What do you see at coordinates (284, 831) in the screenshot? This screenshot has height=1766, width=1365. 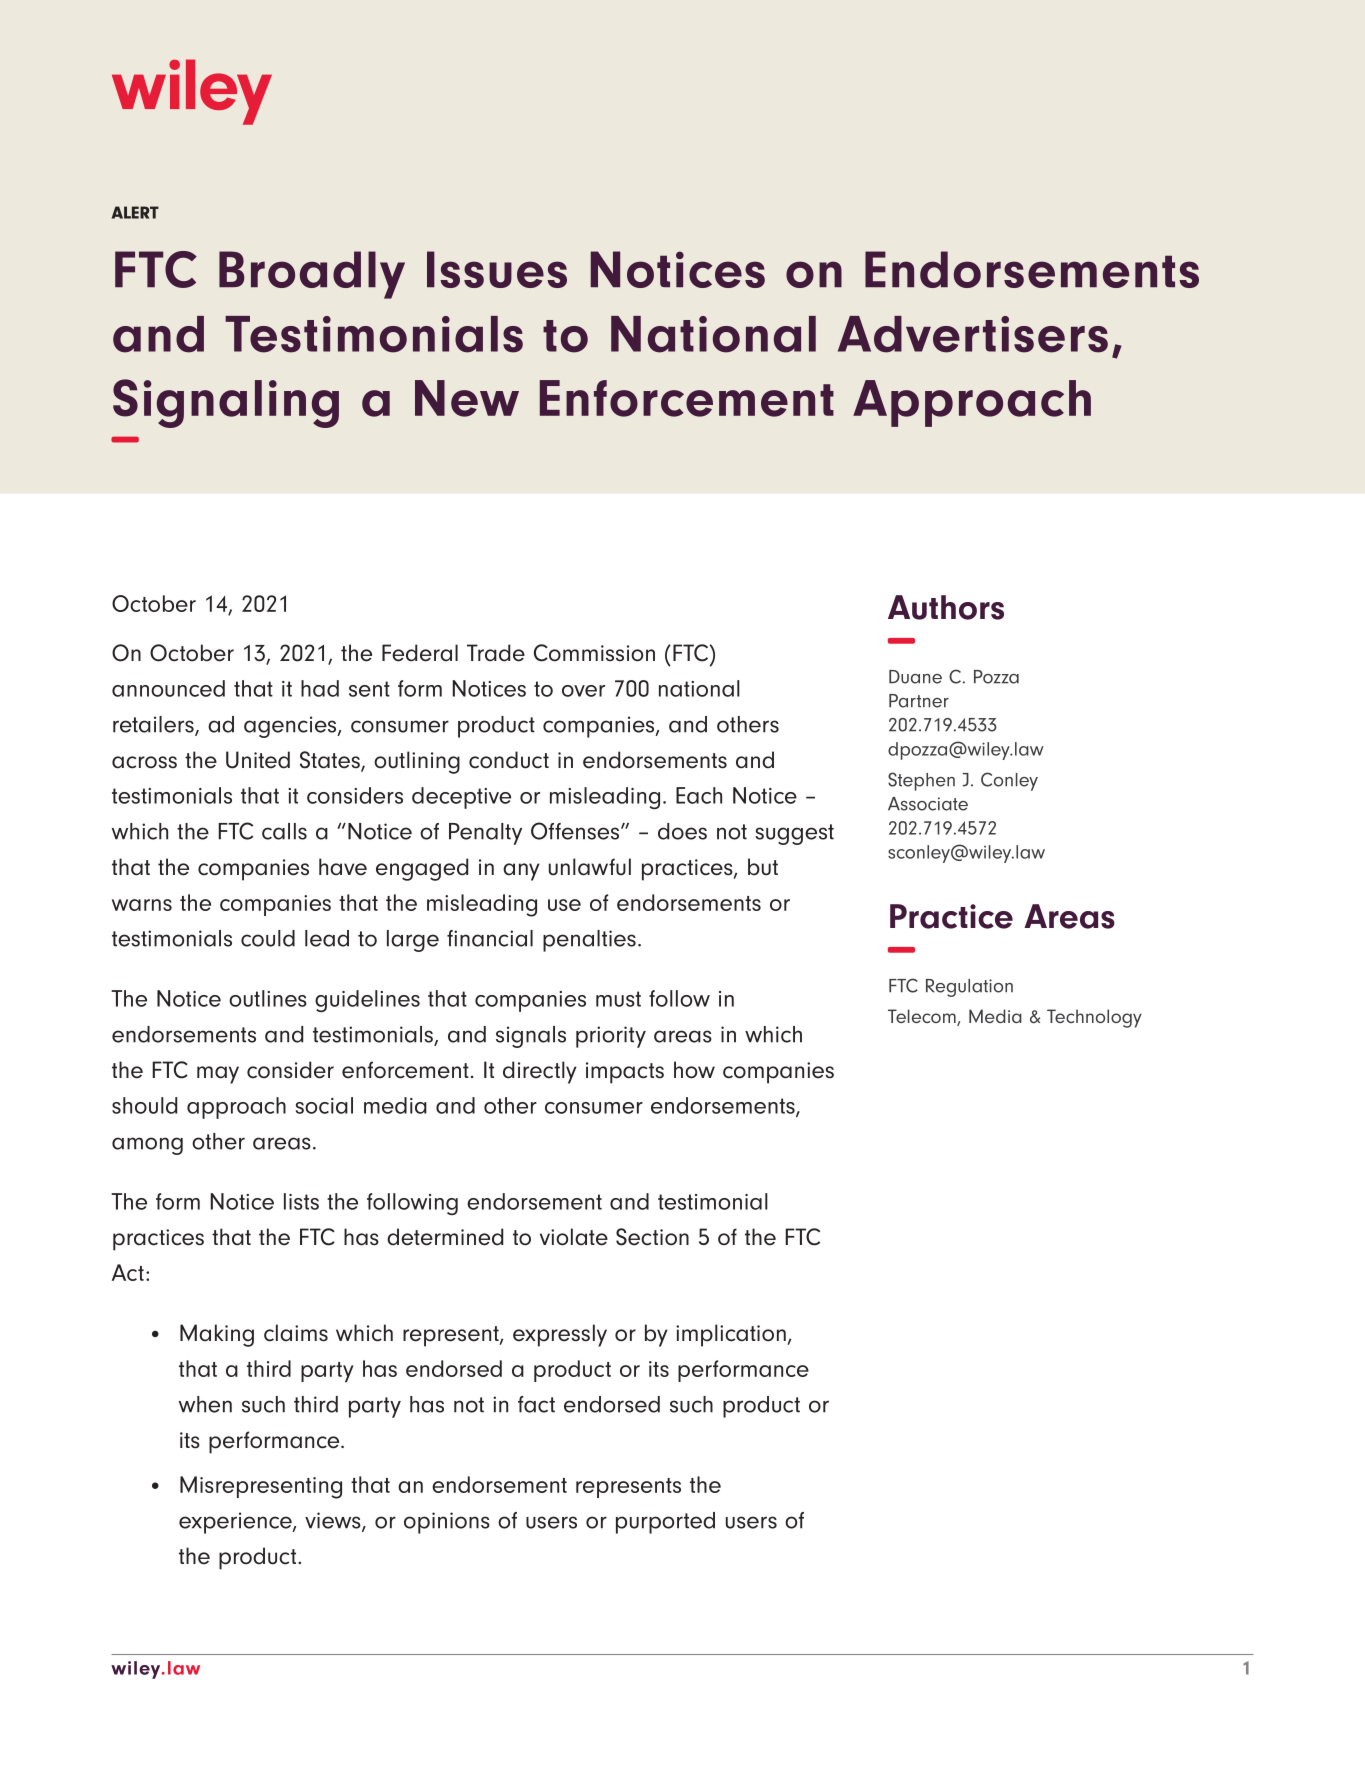 I see `calls` at bounding box center [284, 831].
